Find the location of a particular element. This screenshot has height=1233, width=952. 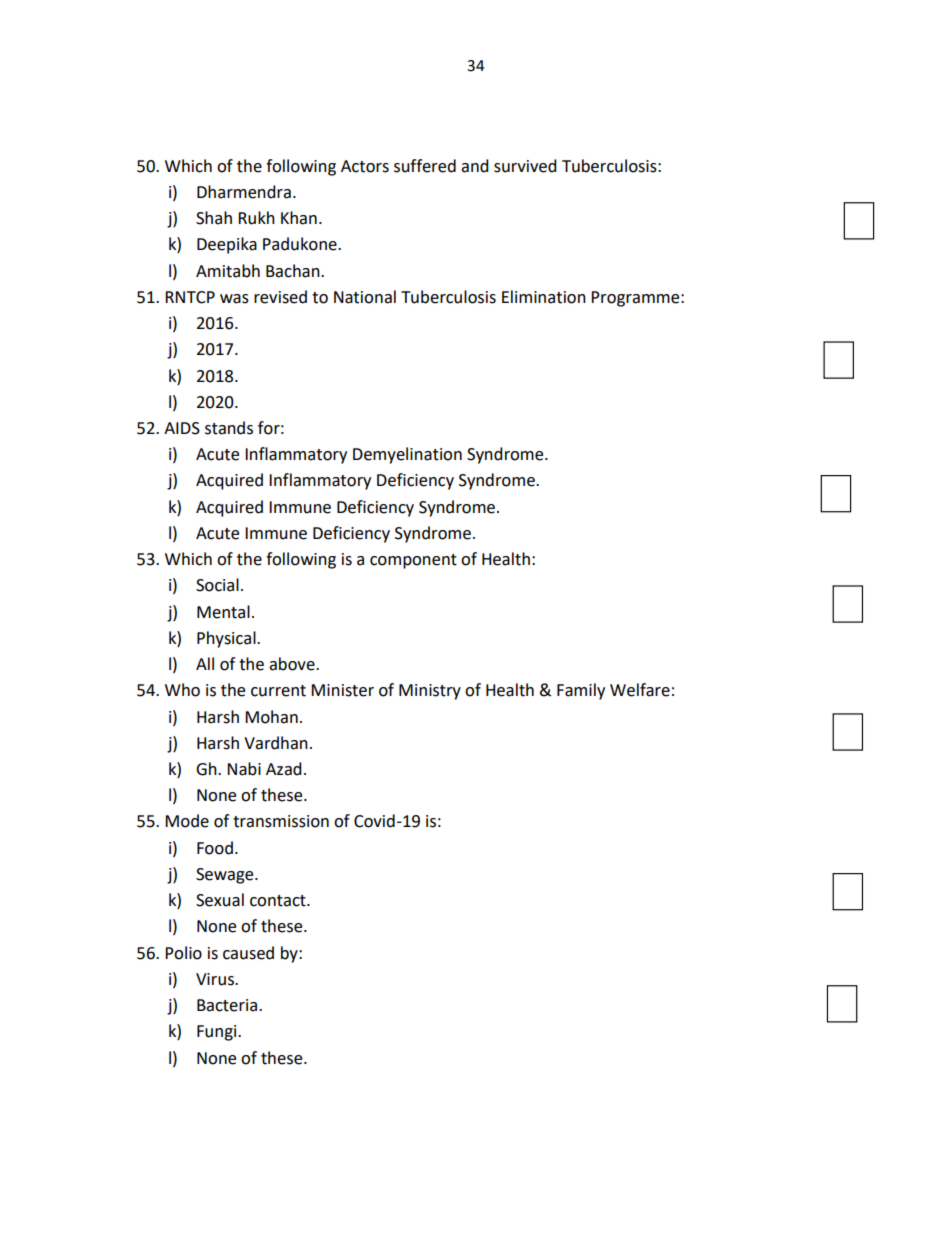

Ministry is located at coordinates (430, 692).
